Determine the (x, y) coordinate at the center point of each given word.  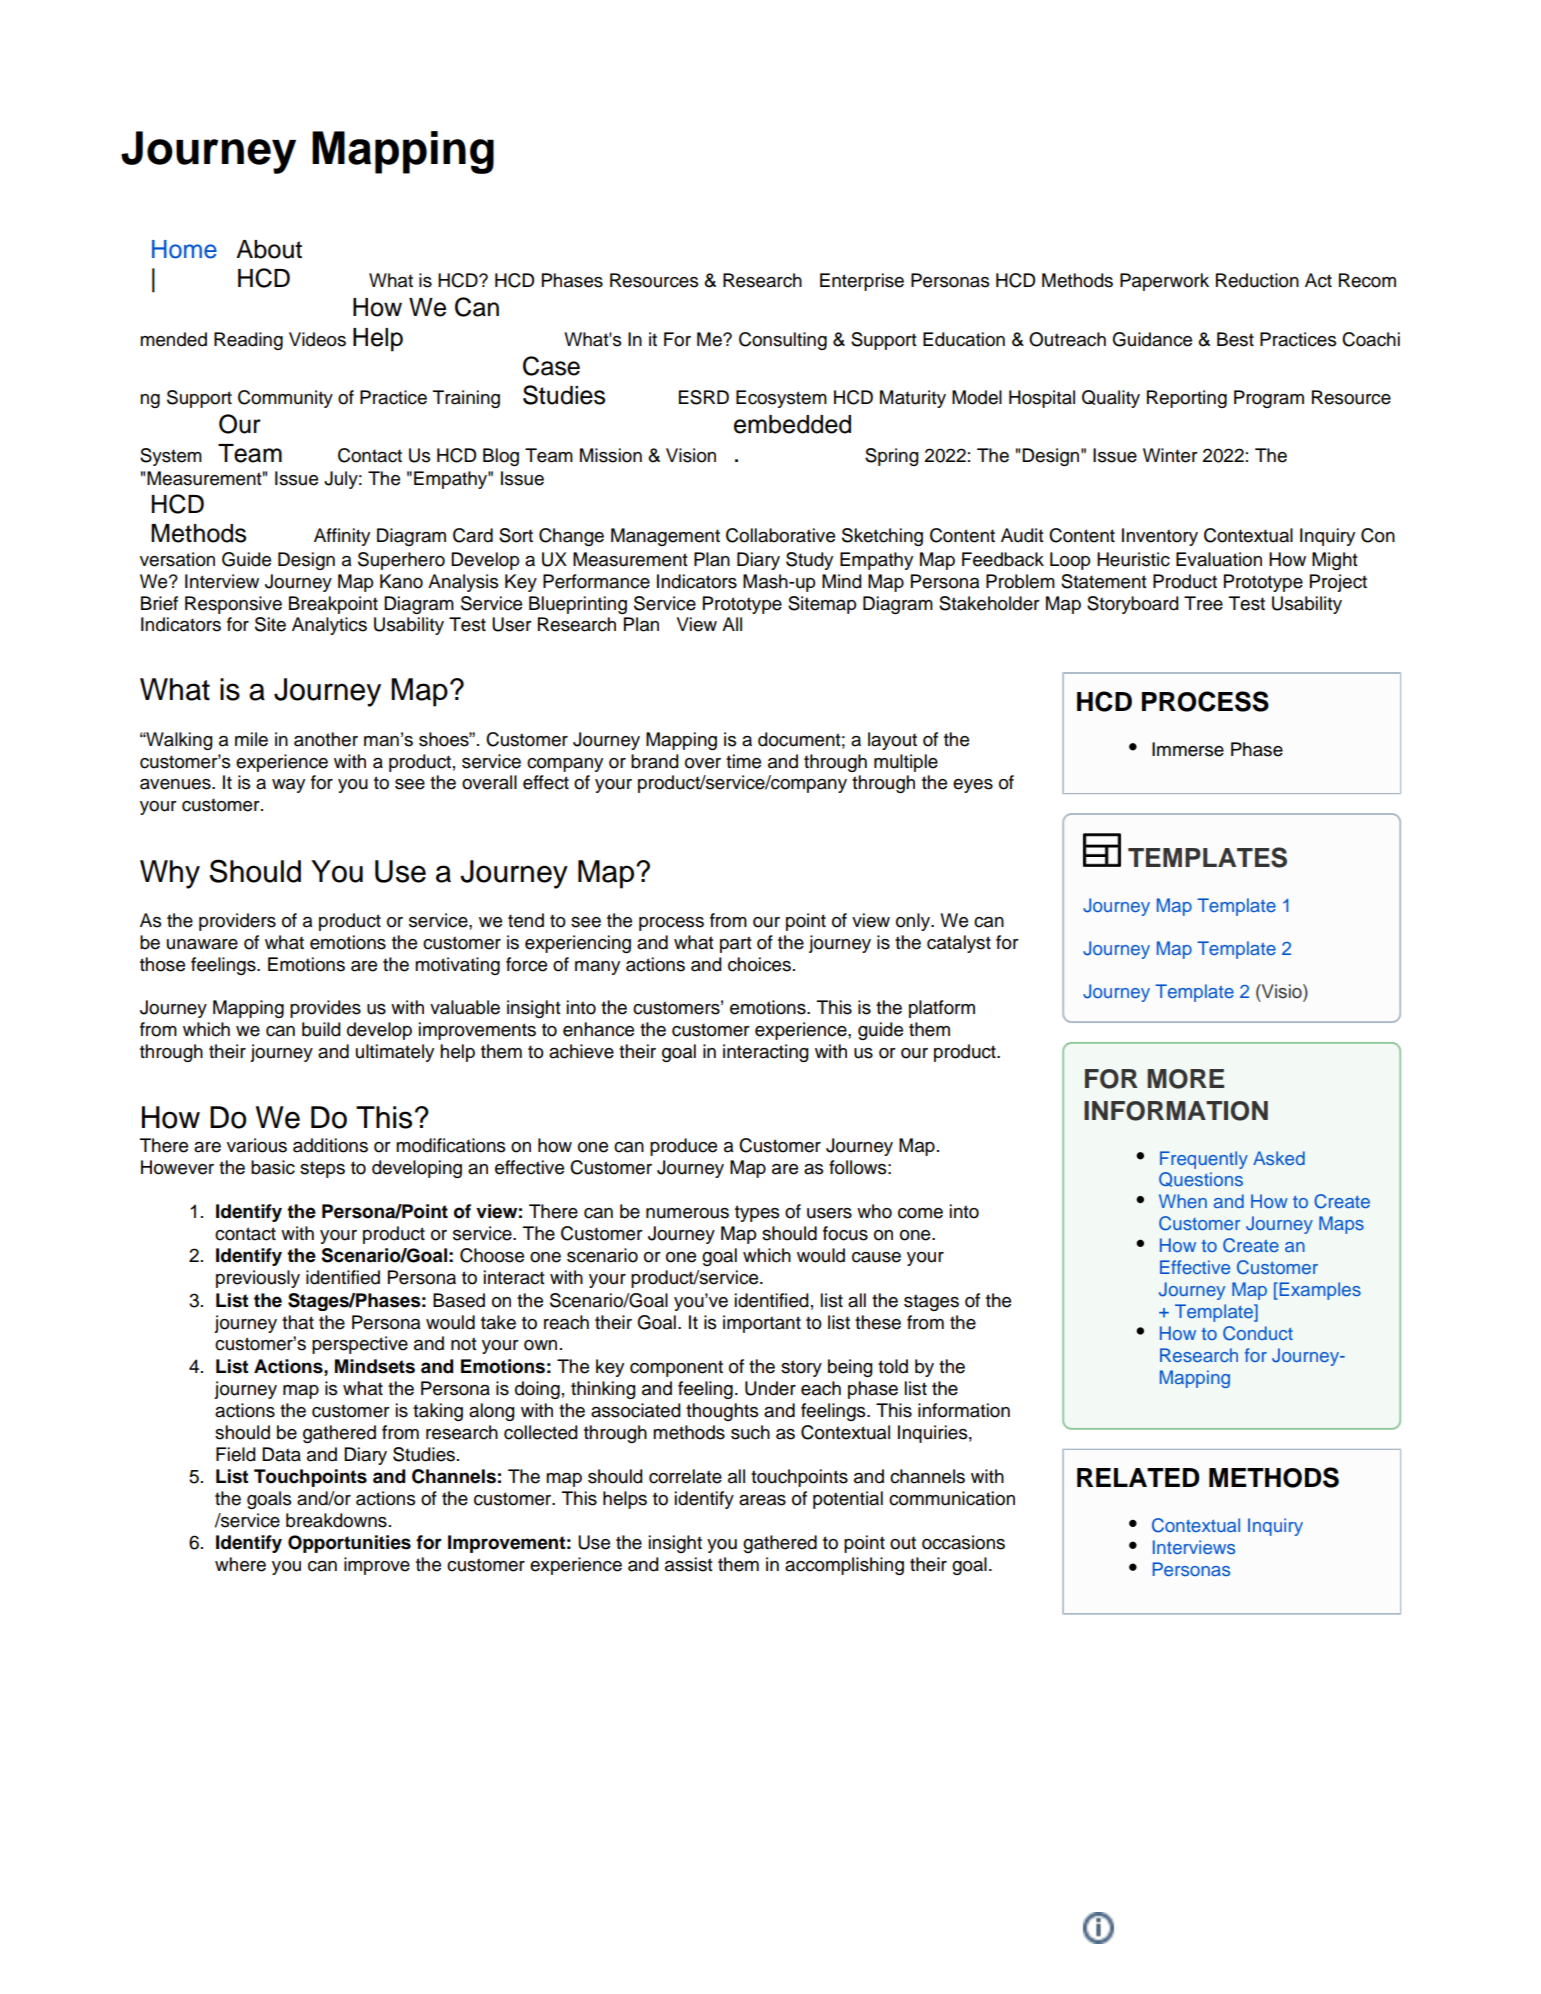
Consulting (783, 341)
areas (762, 1500)
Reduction (1257, 280)
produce (683, 1147)
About (269, 249)
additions (330, 1145)
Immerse (1188, 749)
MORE (1185, 1079)
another (326, 739)
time (743, 761)
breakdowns (336, 1520)
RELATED (1138, 1477)
